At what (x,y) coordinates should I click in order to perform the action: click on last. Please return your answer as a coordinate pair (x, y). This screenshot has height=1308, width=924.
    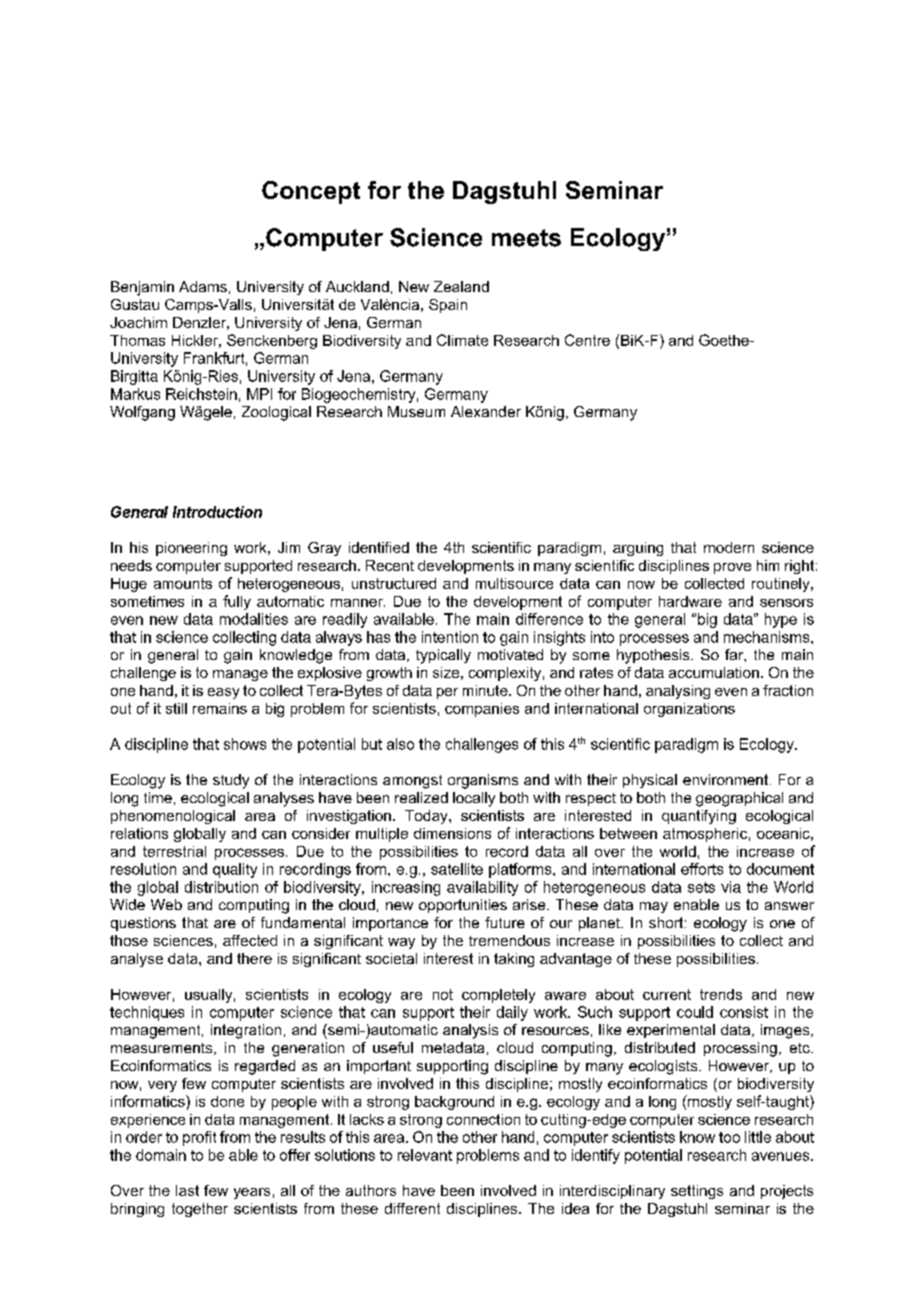
    Looking at the image, I should click on (187, 1190).
